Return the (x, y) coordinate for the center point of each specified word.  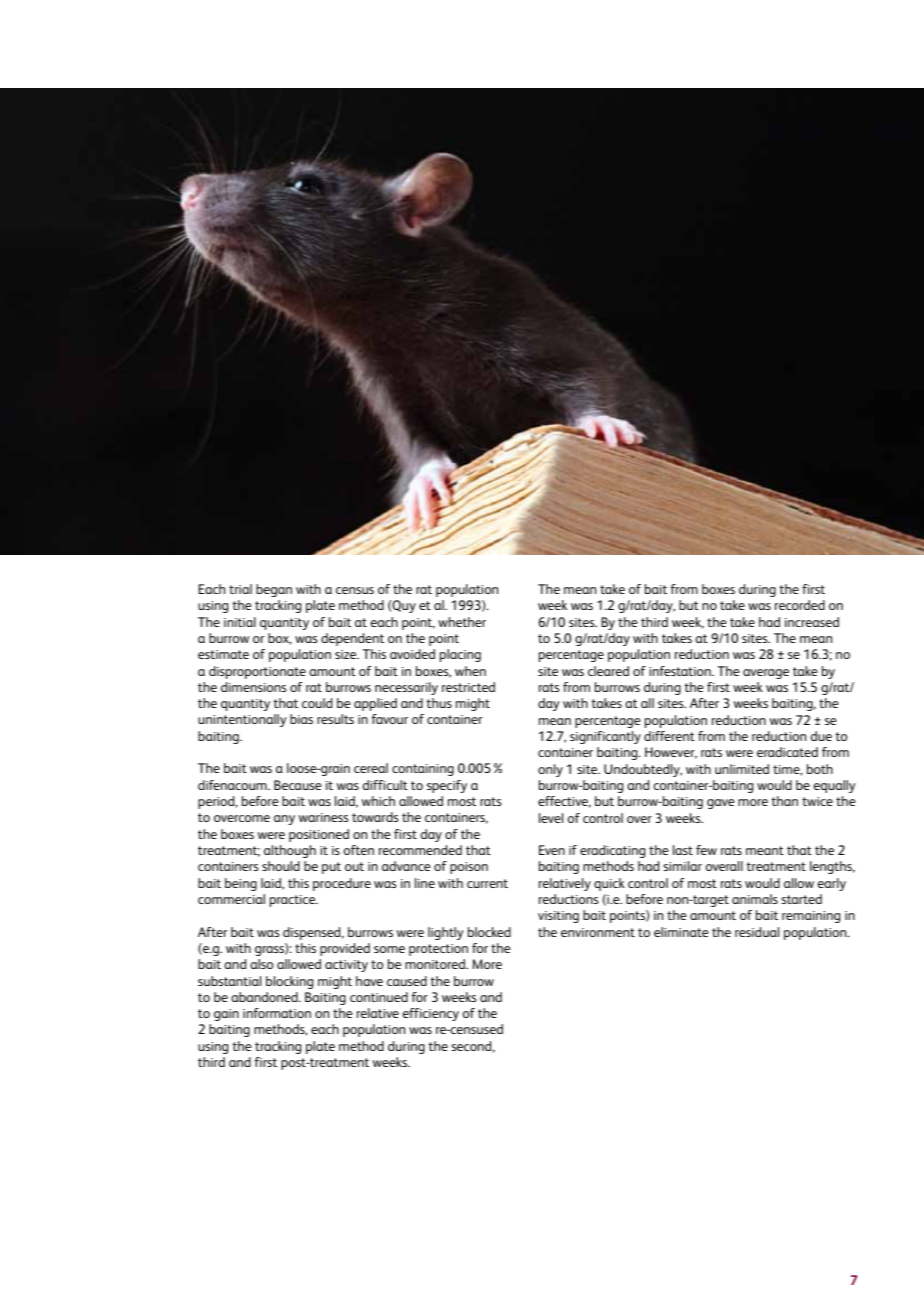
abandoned (265, 997)
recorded (800, 605)
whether (462, 622)
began (274, 590)
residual (757, 932)
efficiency (431, 1014)
